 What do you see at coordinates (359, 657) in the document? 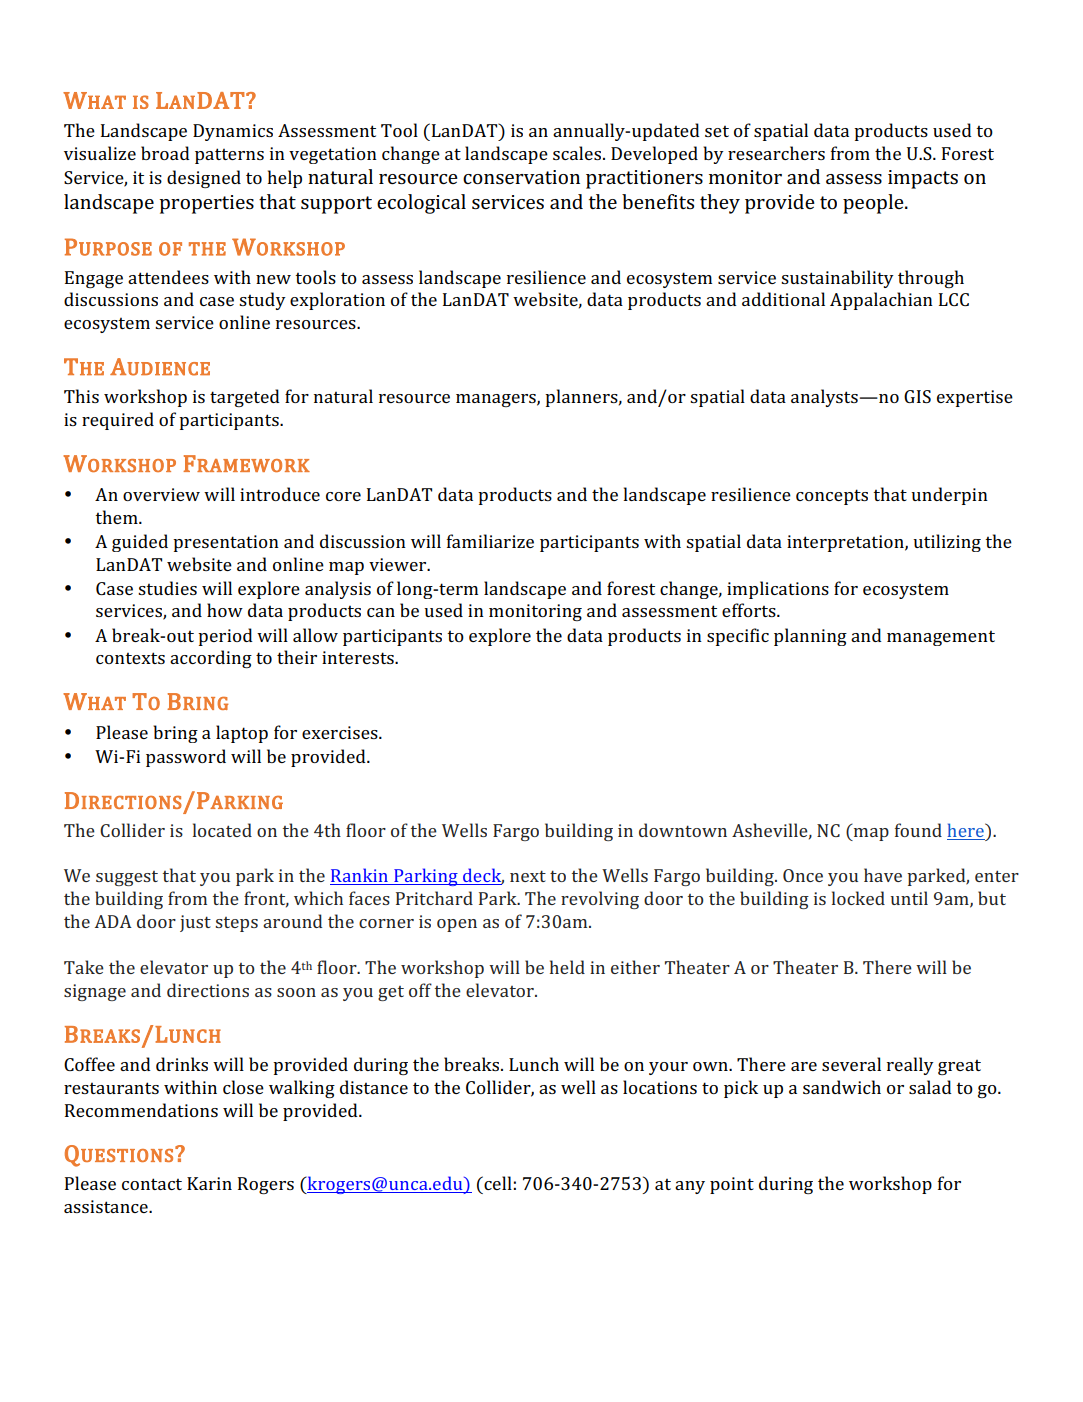
I see `interests` at bounding box center [359, 657].
